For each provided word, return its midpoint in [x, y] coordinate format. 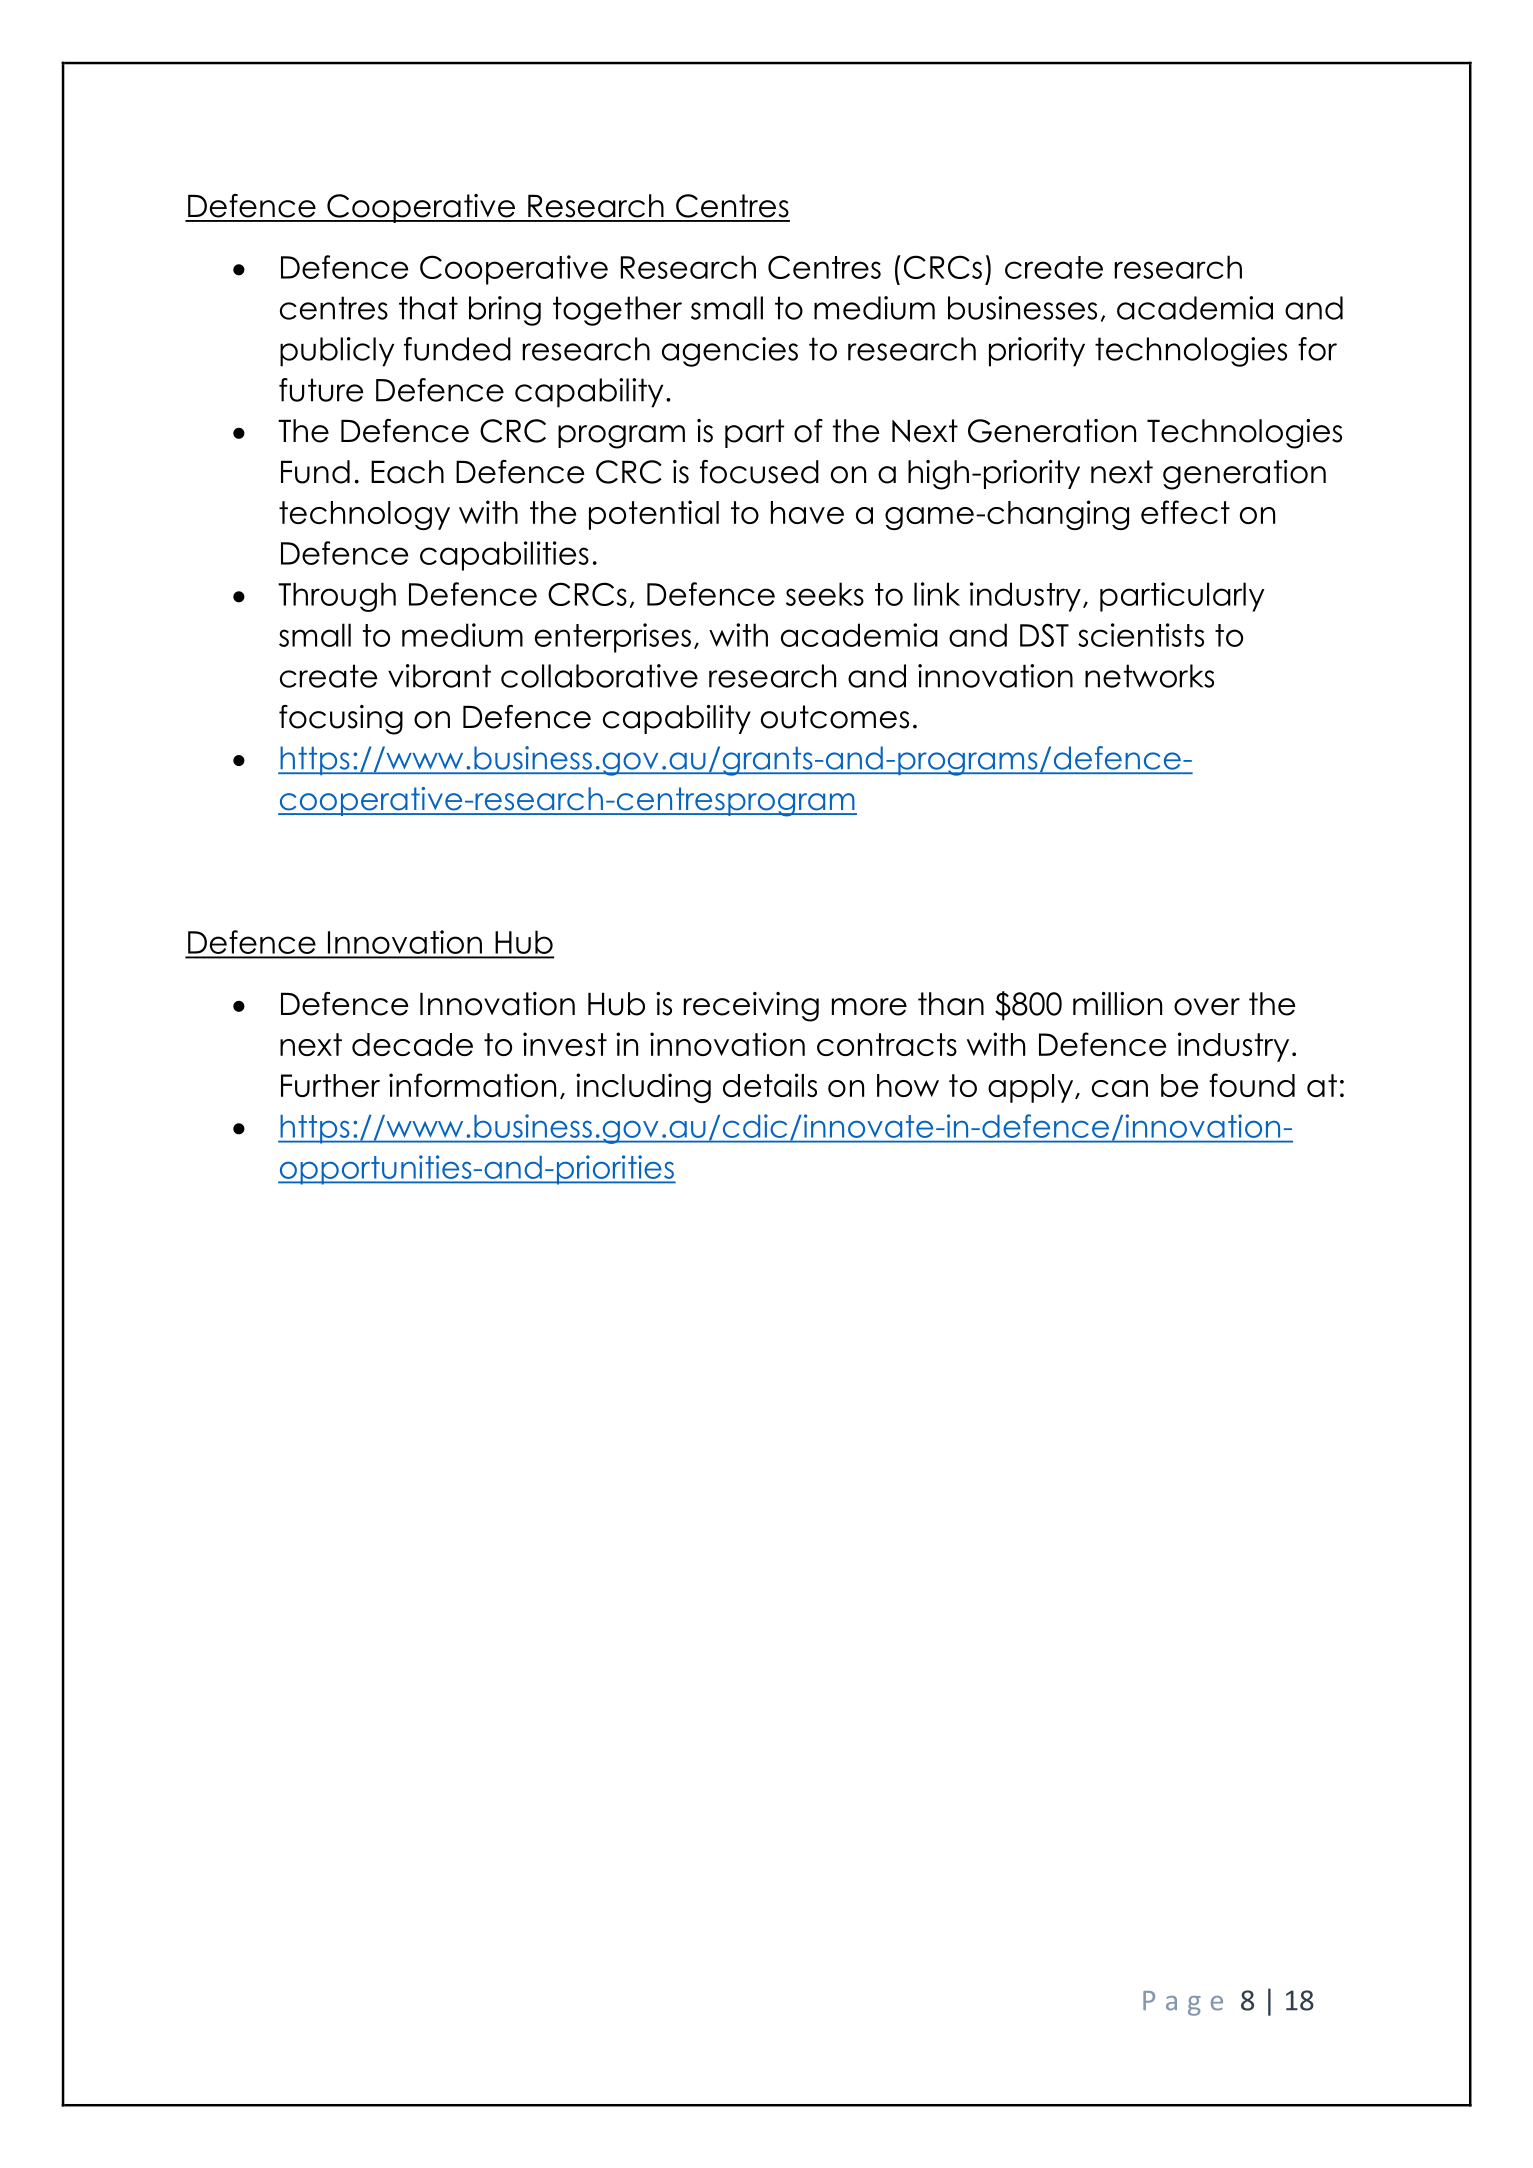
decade [412, 1044]
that [428, 308]
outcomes [835, 717]
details [770, 1085]
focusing [341, 720]
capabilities [504, 556]
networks [1149, 676]
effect [1185, 512]
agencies [730, 352]
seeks [825, 594]
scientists [1141, 635]
